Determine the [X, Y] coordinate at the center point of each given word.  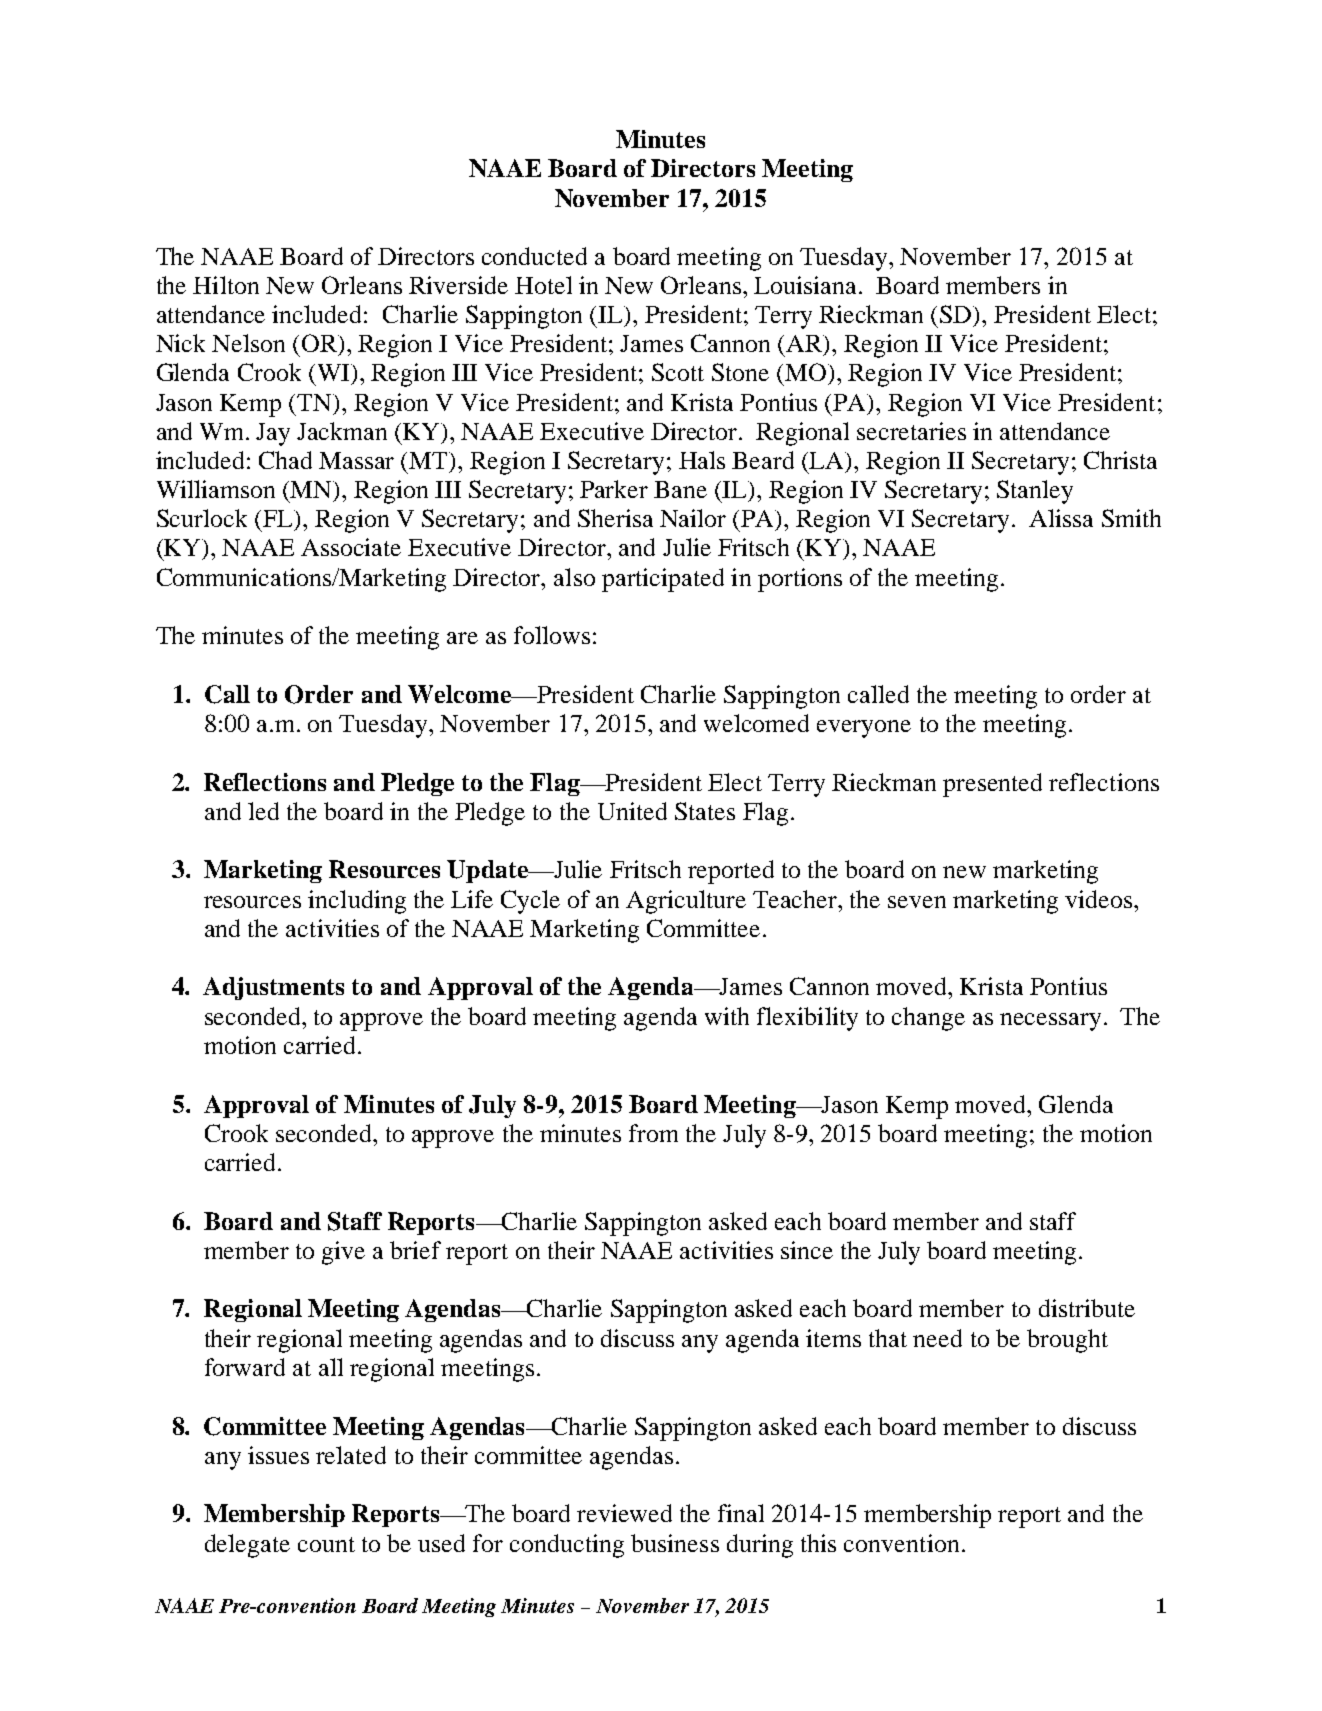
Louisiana [807, 285]
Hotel [543, 285]
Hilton [226, 285]
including [357, 902]
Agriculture [686, 902]
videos [1100, 899]
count [326, 1544]
